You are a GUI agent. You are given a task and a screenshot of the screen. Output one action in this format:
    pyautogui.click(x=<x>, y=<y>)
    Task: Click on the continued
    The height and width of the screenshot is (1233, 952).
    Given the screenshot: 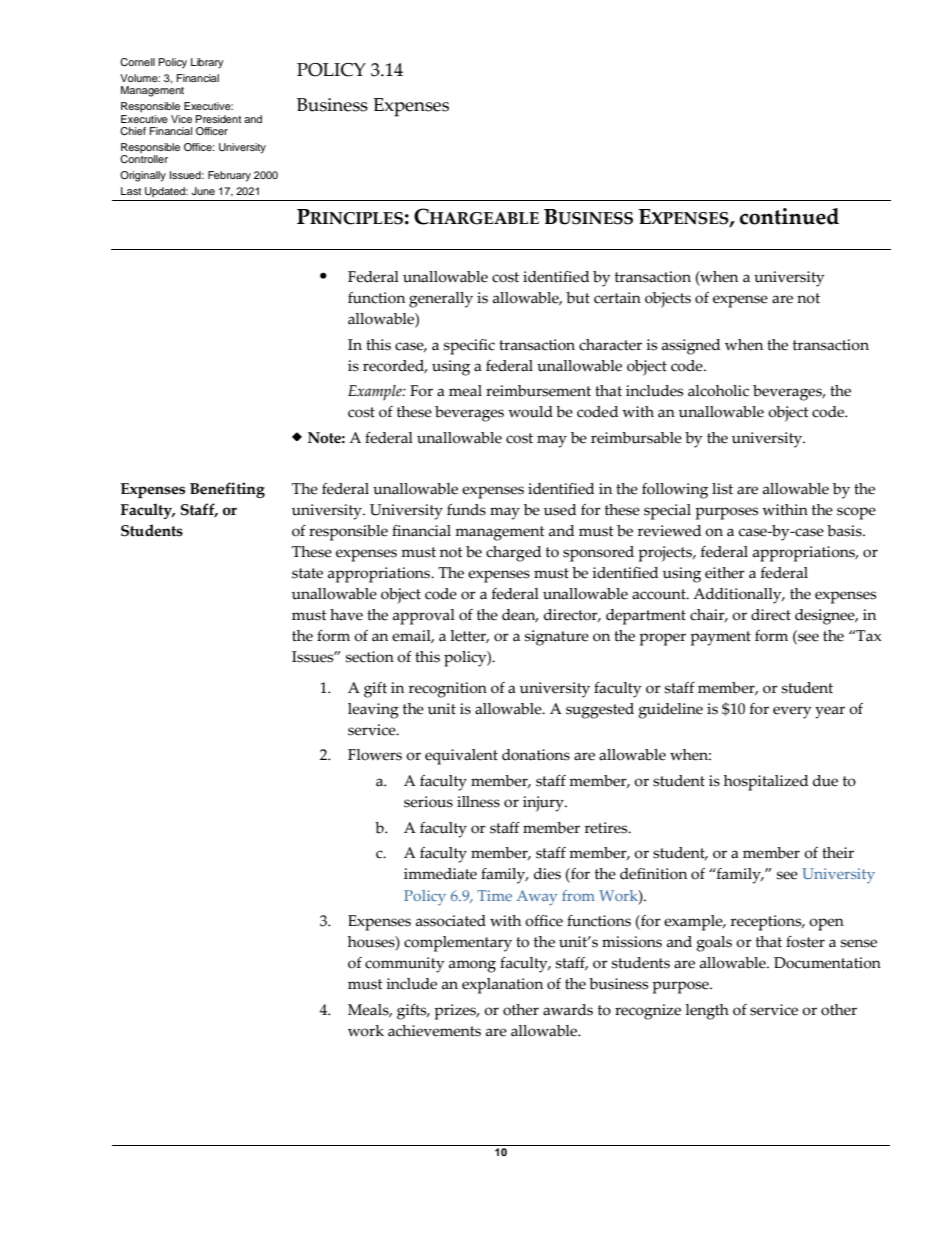 What is the action you would take?
    pyautogui.click(x=789, y=216)
